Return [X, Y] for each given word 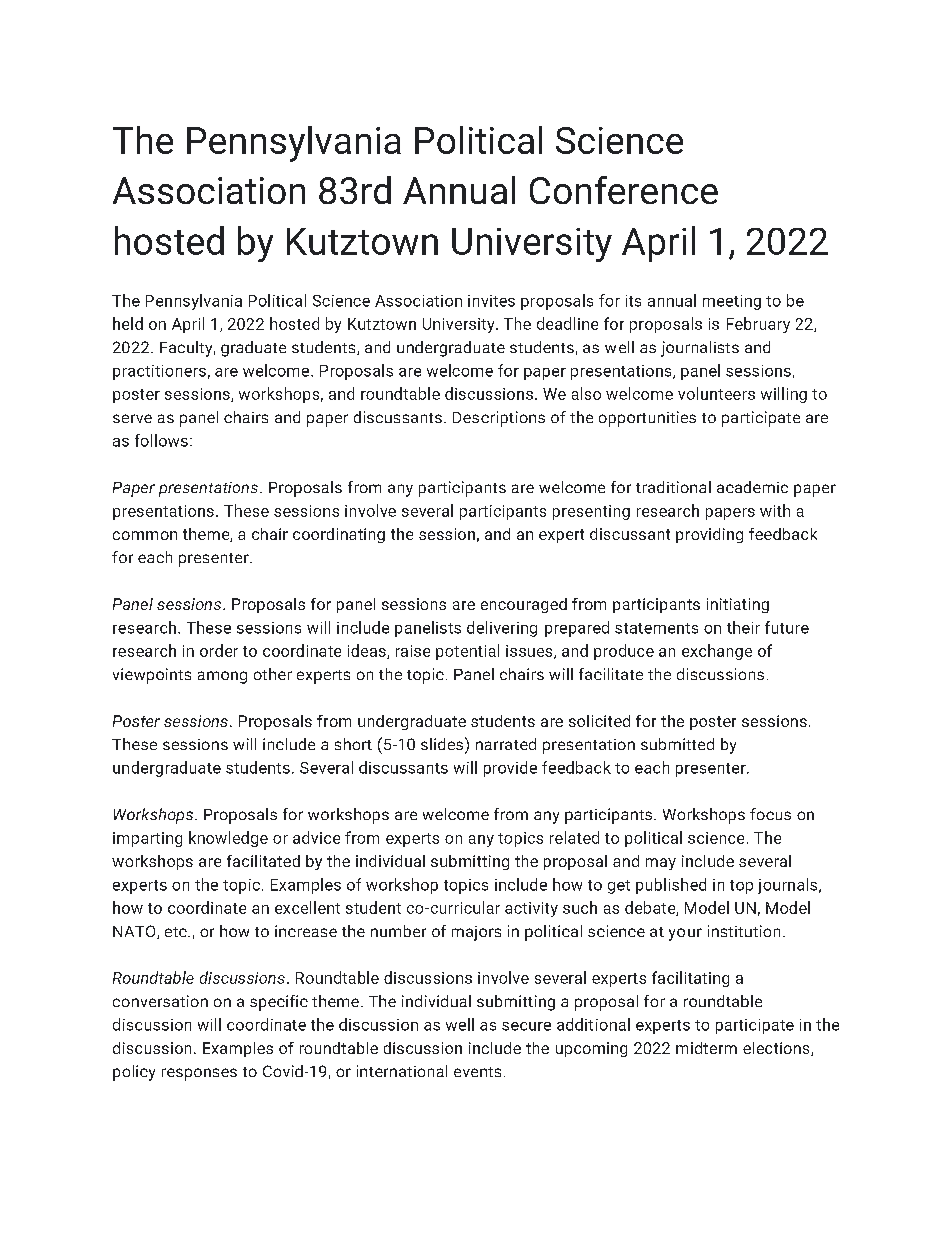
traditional [673, 487]
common [145, 535]
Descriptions [499, 419]
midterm [706, 1048]
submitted [677, 744]
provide [510, 769]
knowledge [228, 839]
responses [199, 1074]
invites [491, 301]
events [477, 1072]
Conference [624, 190]
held [128, 323]
